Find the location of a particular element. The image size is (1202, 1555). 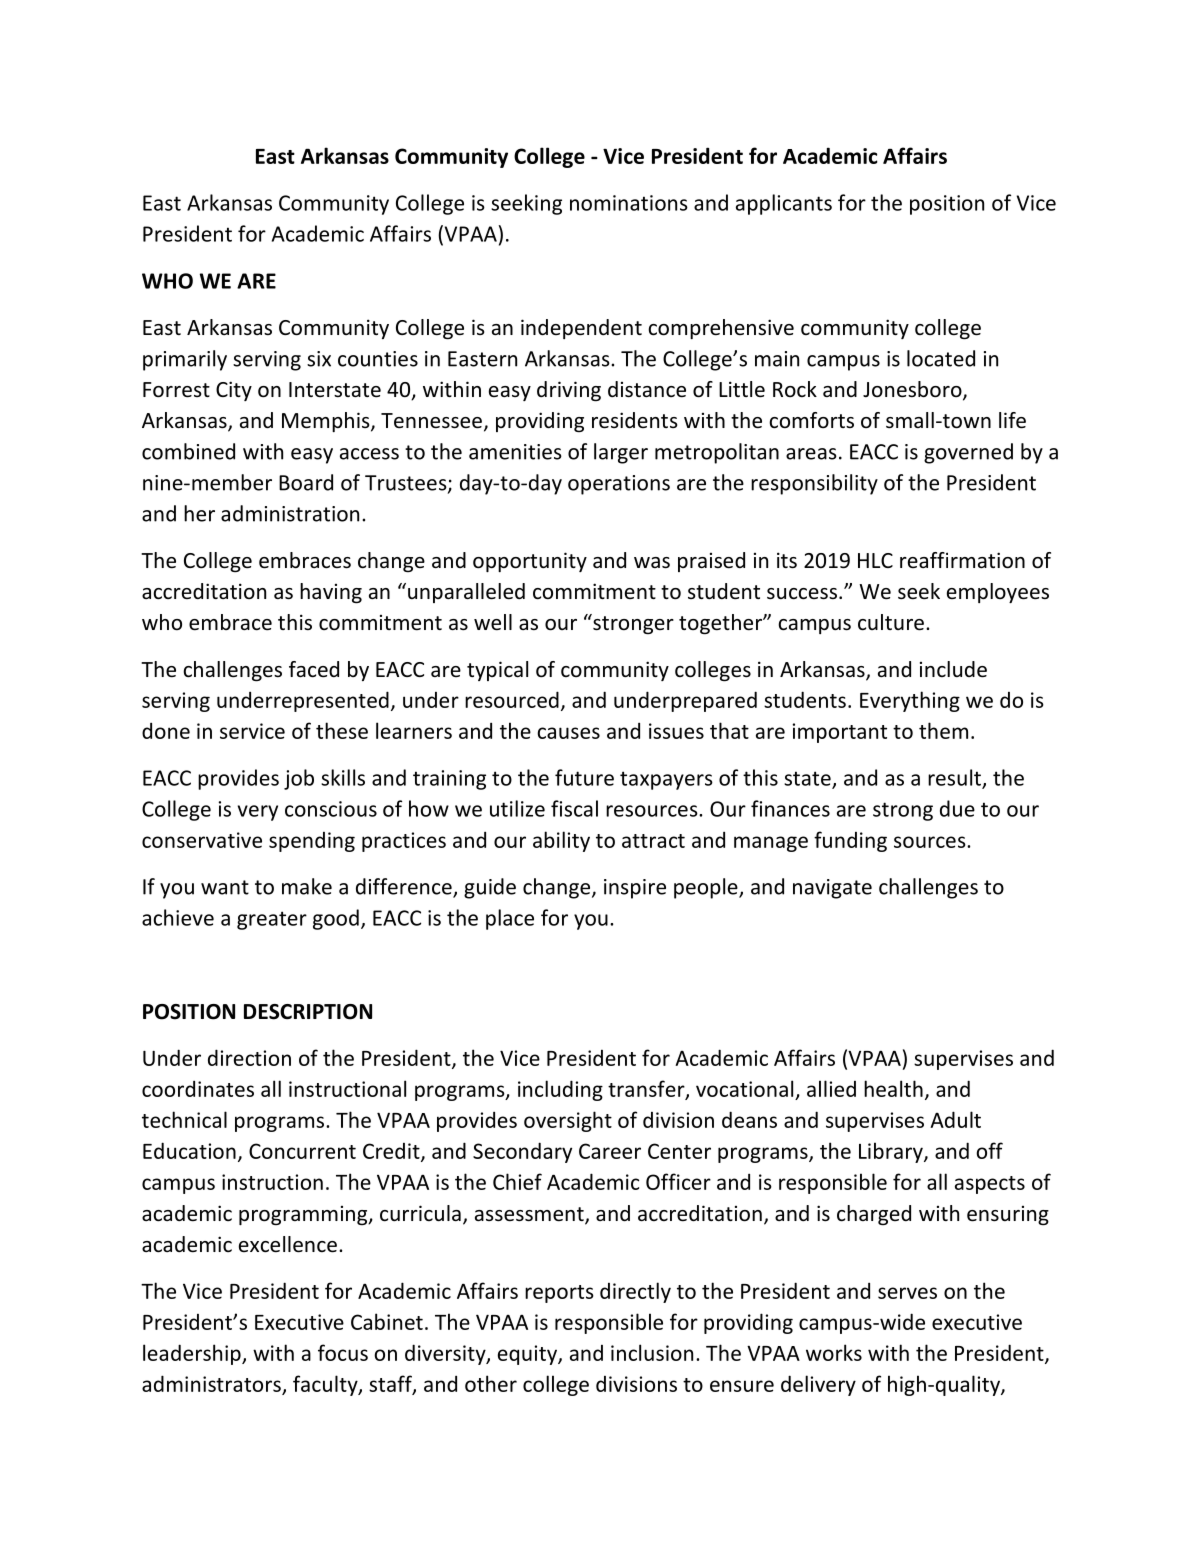

inclusion is located at coordinates (652, 1352).
